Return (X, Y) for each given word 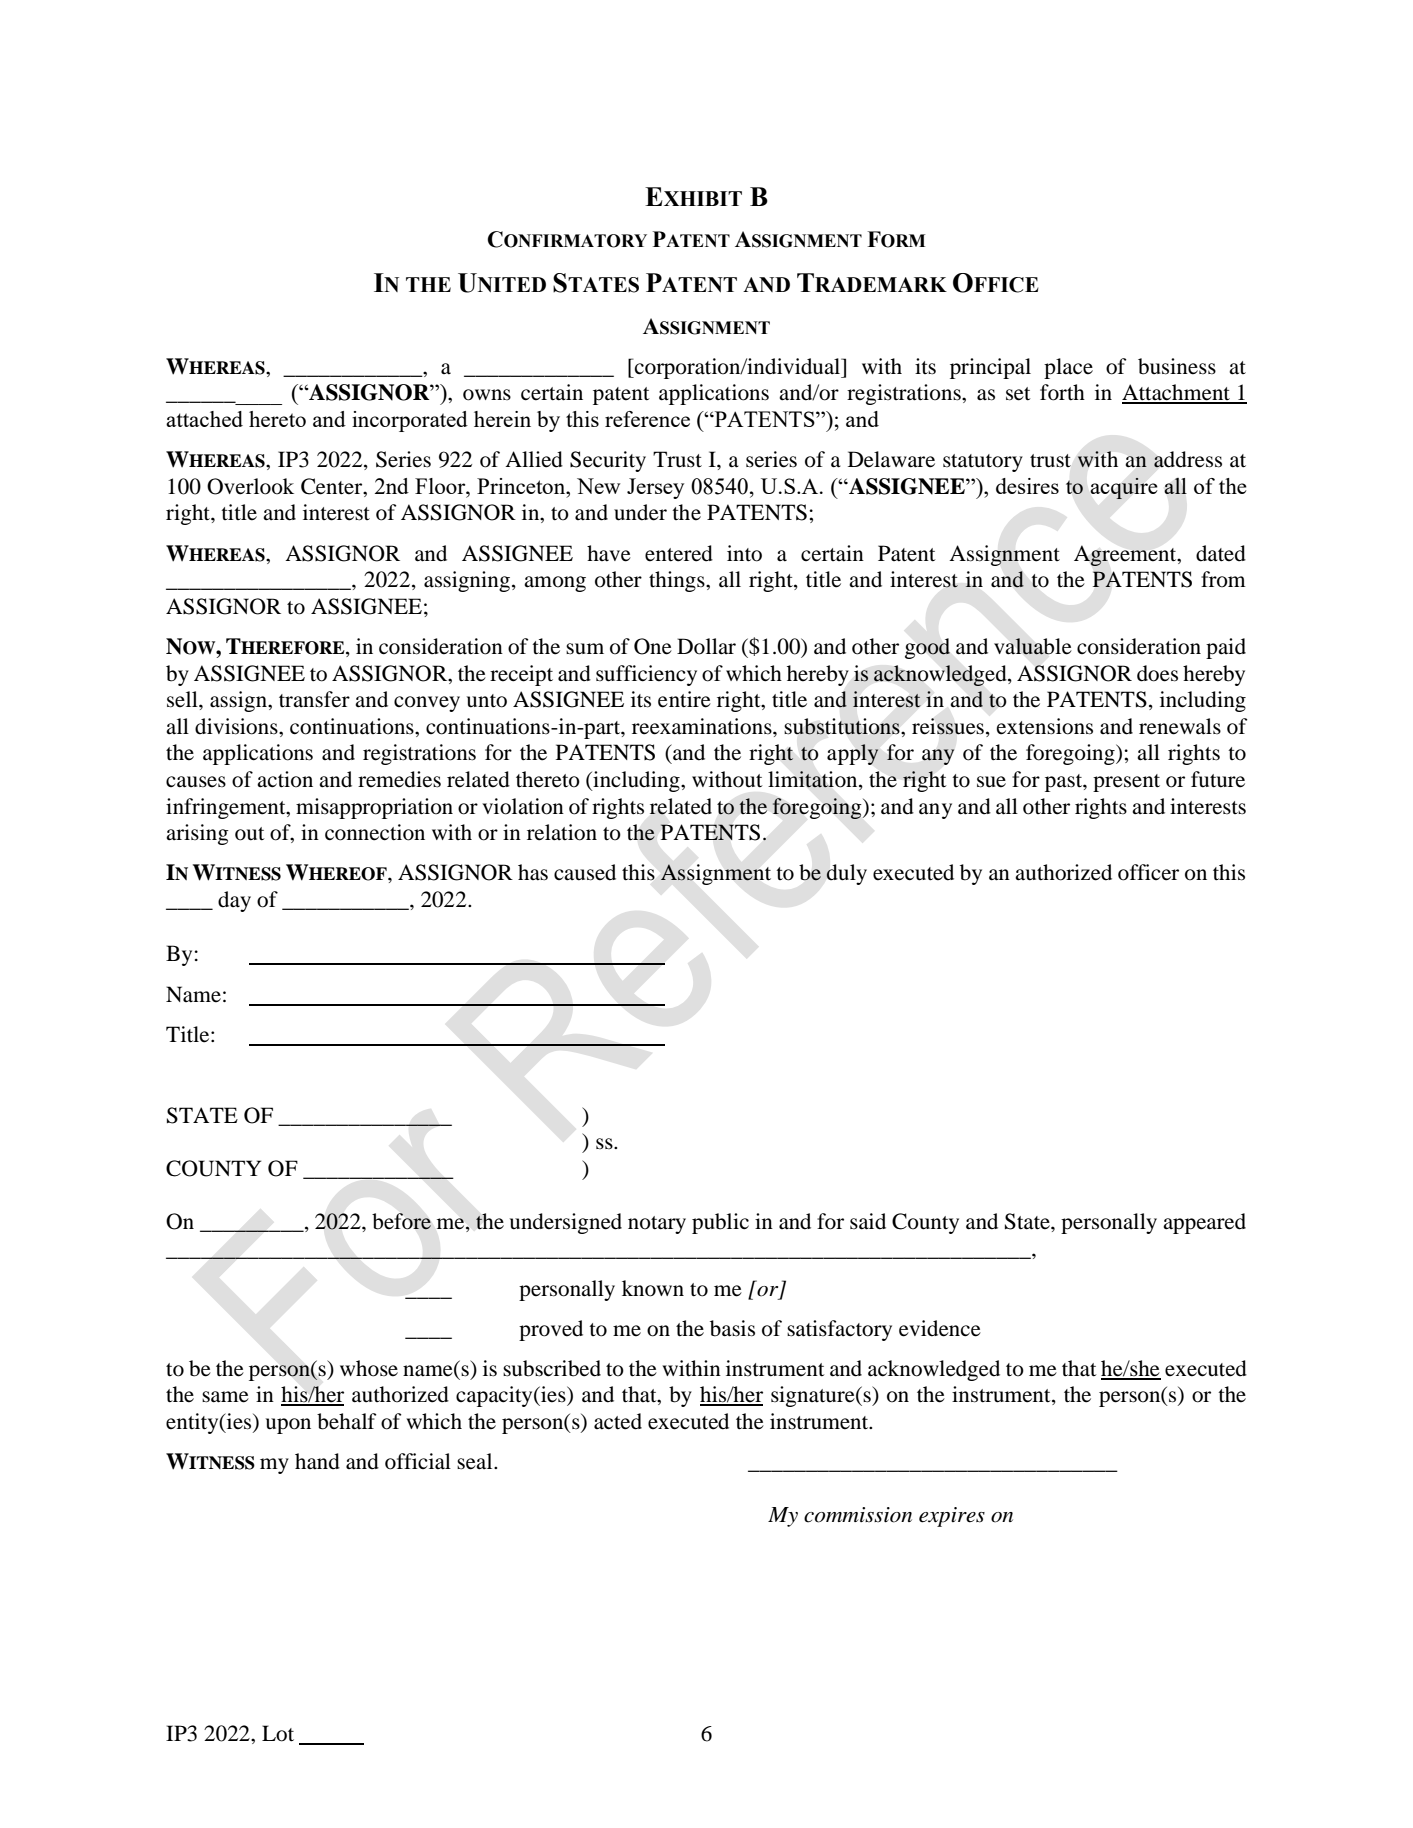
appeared (1204, 1223)
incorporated (410, 421)
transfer (314, 699)
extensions (1045, 726)
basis (732, 1328)
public (720, 1223)
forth (1062, 392)
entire (684, 699)
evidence (940, 1328)
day (234, 901)
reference (647, 419)
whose (369, 1368)
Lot (278, 1733)
